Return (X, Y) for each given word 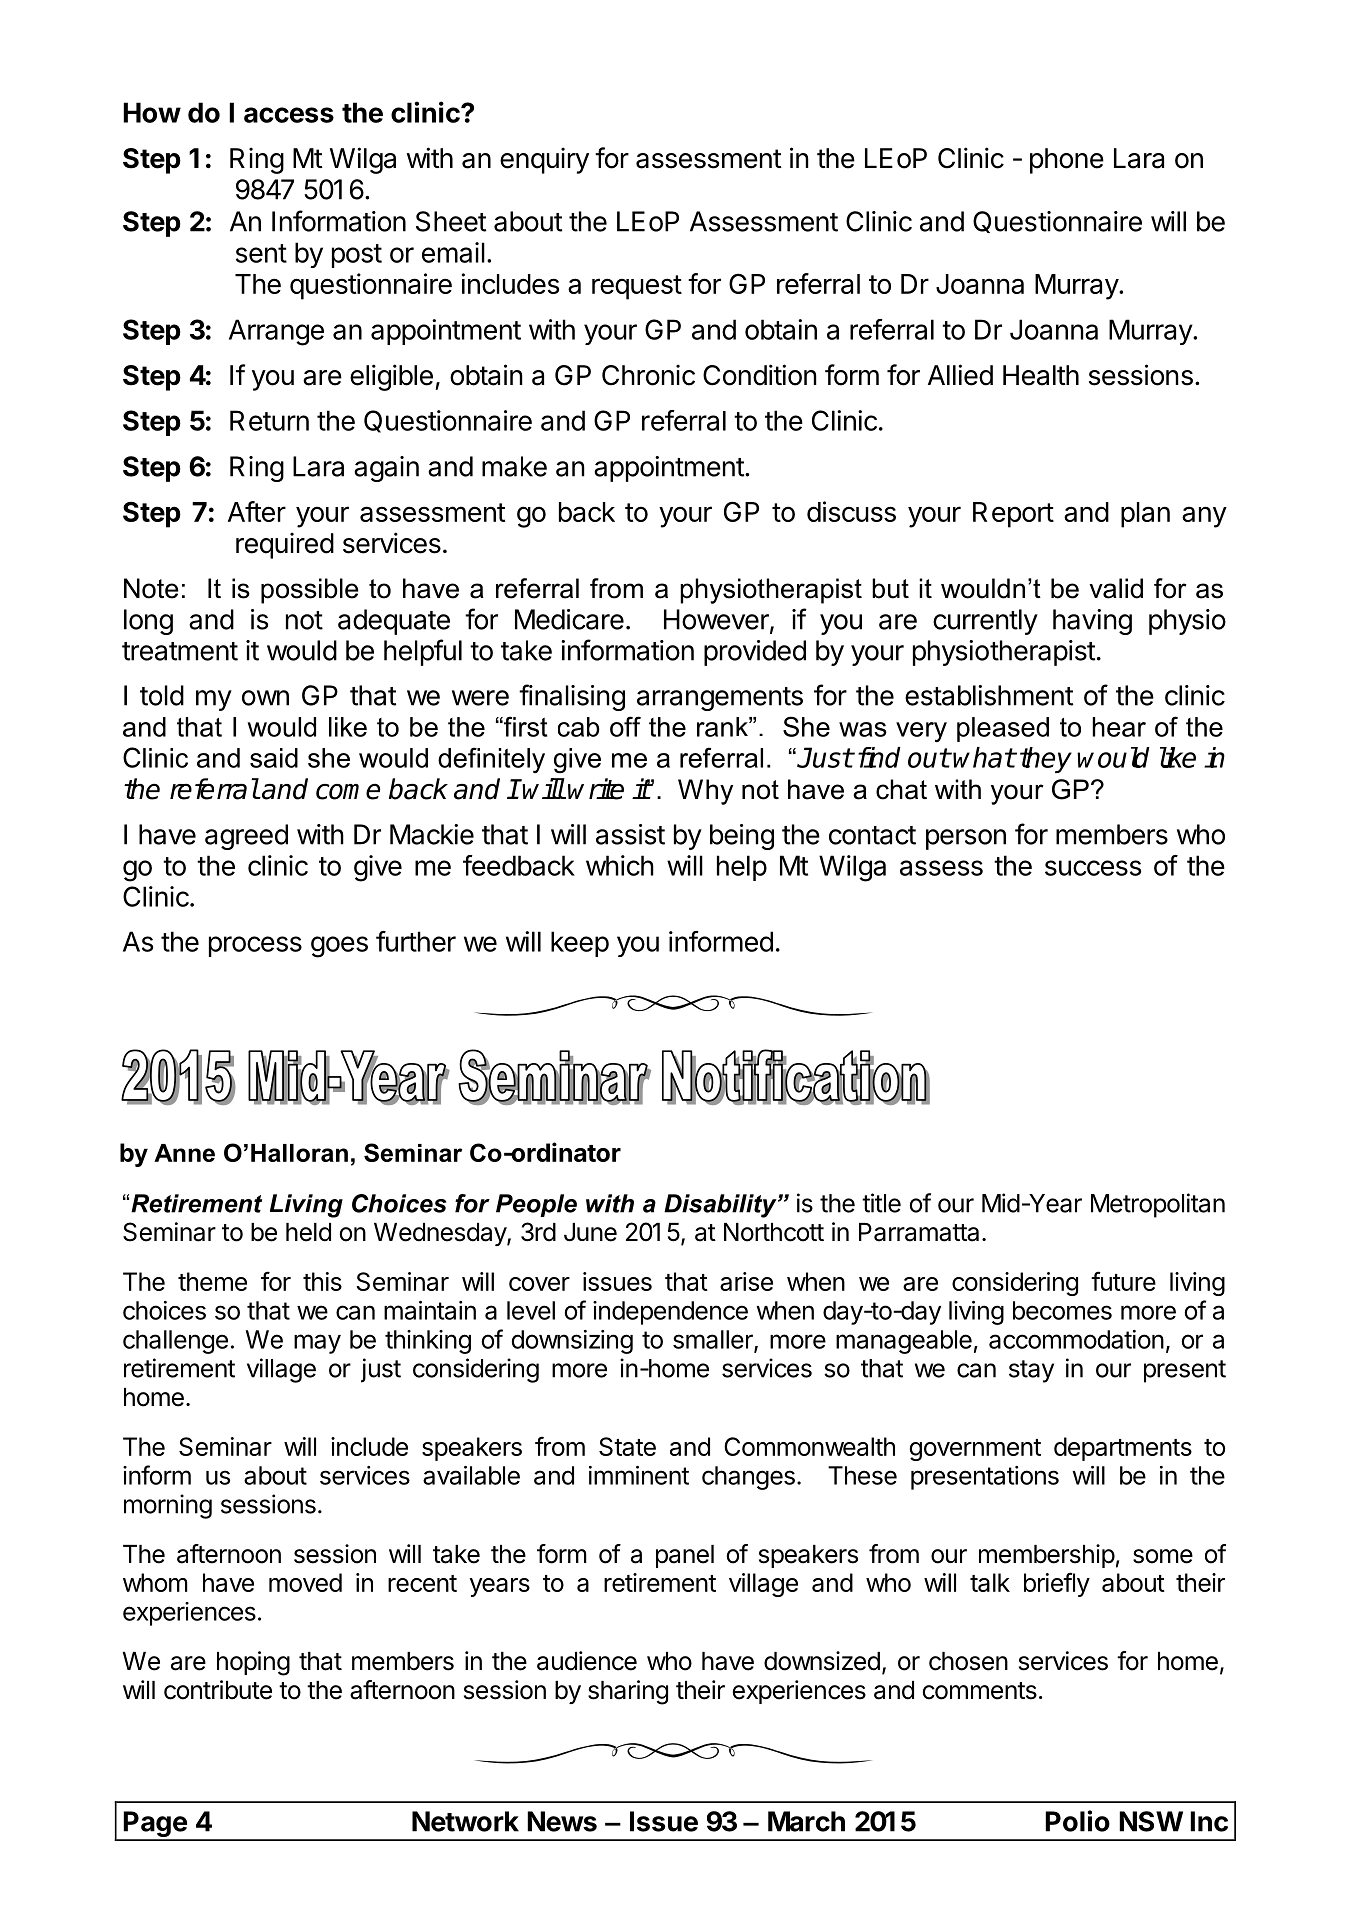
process (255, 946)
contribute (218, 1690)
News (562, 1821)
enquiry (544, 160)
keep (580, 944)
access (289, 115)
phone (1067, 161)
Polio (1077, 1821)
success (1093, 868)
